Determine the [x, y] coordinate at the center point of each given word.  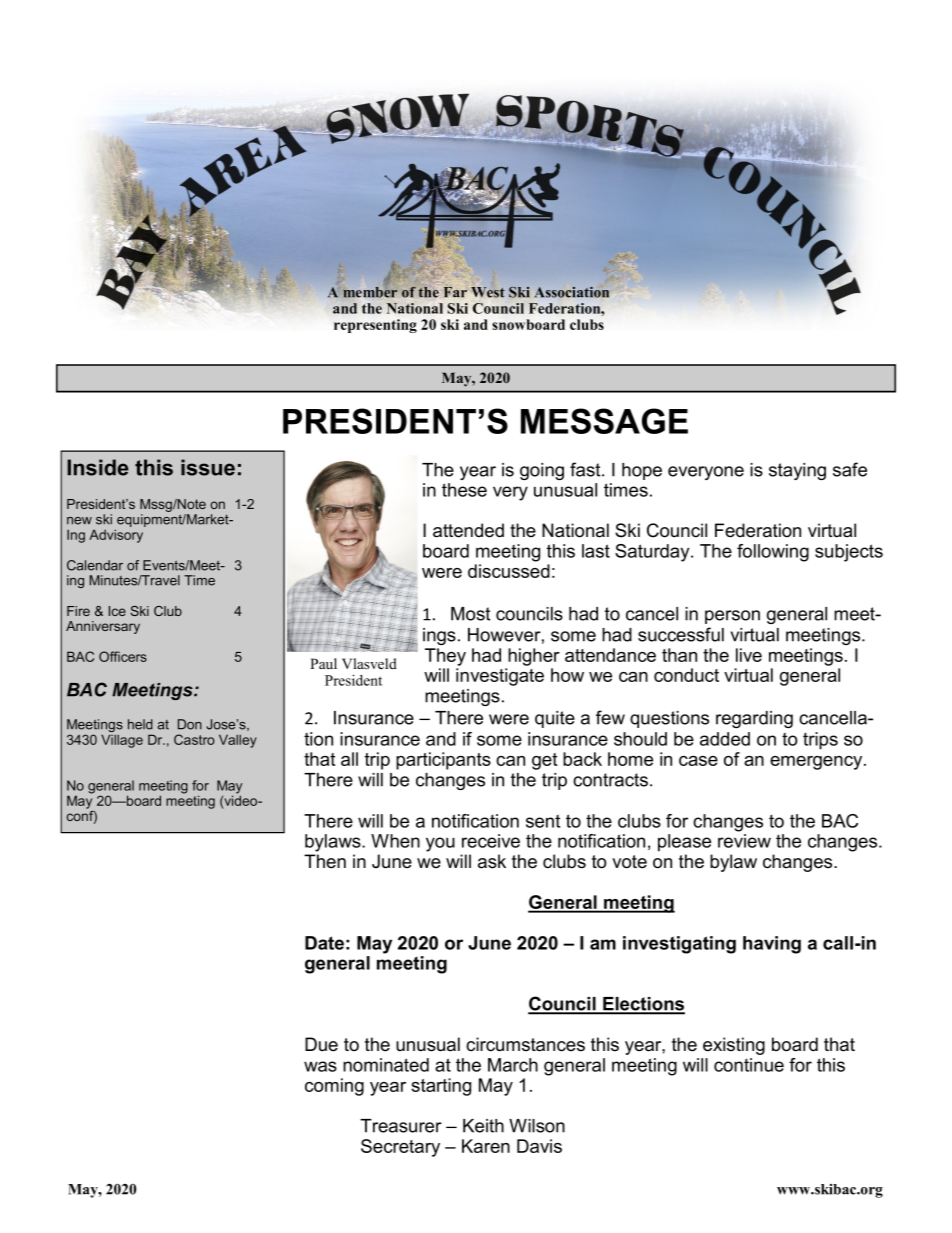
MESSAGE [604, 421]
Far [455, 291]
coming [334, 1087]
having [772, 945]
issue [208, 467]
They [445, 657]
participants [443, 761]
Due [321, 1044]
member [370, 291]
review [744, 841]
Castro [194, 739]
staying [797, 471]
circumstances [525, 1044]
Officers [123, 656]
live [749, 655]
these [464, 490]
